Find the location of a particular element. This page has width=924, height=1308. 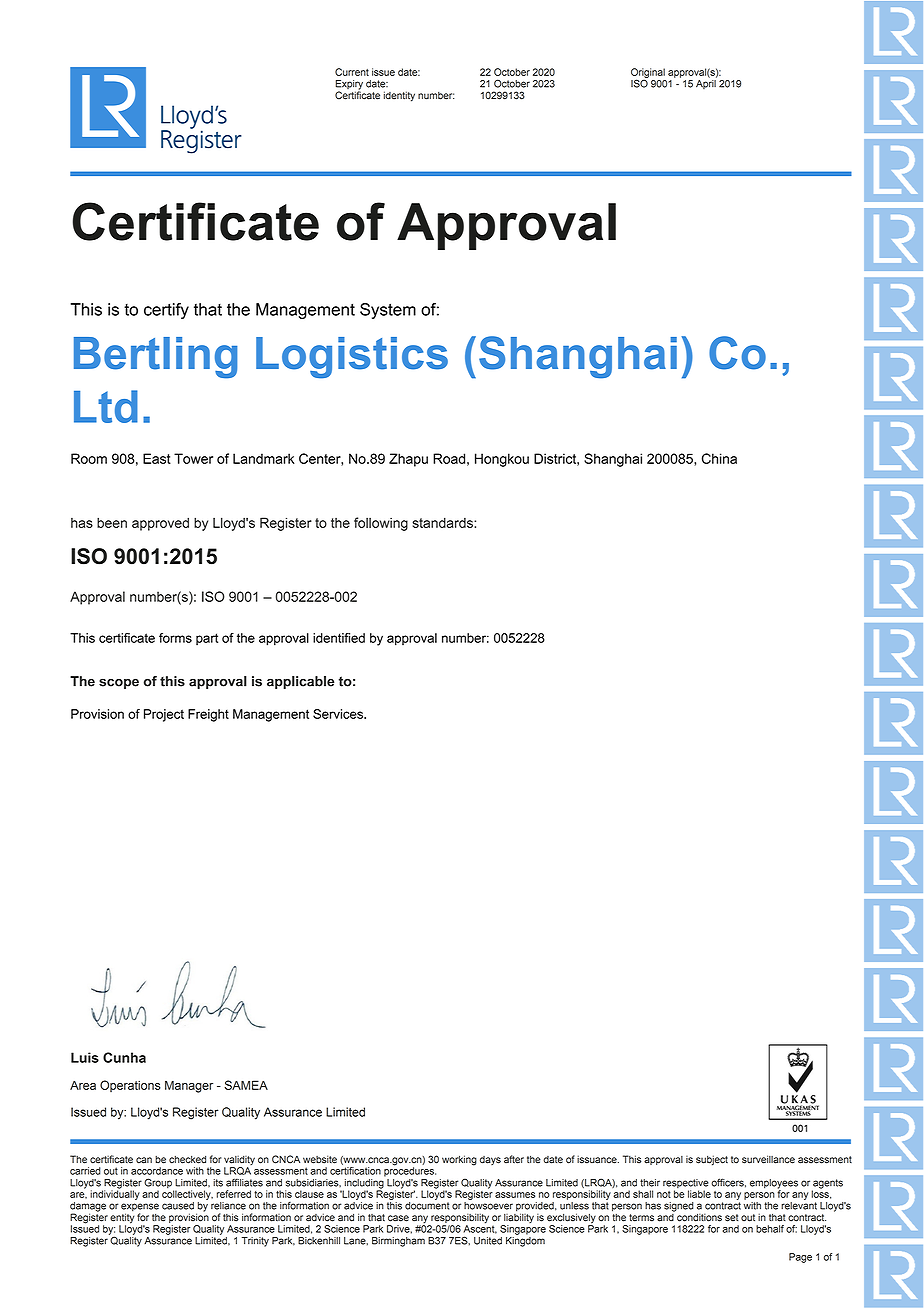

China is located at coordinates (719, 458).
